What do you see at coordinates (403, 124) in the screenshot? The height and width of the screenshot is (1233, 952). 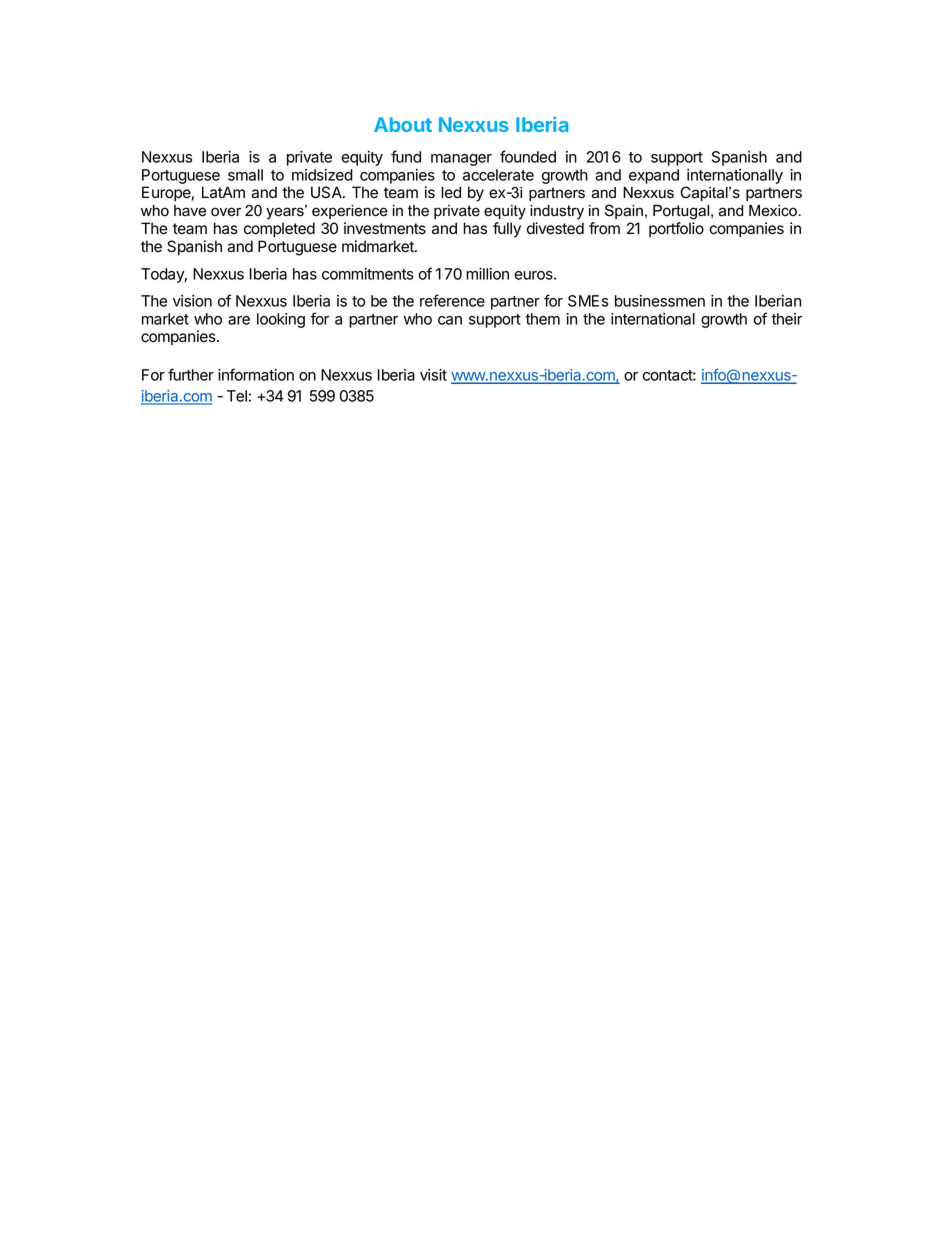 I see `About` at bounding box center [403, 124].
